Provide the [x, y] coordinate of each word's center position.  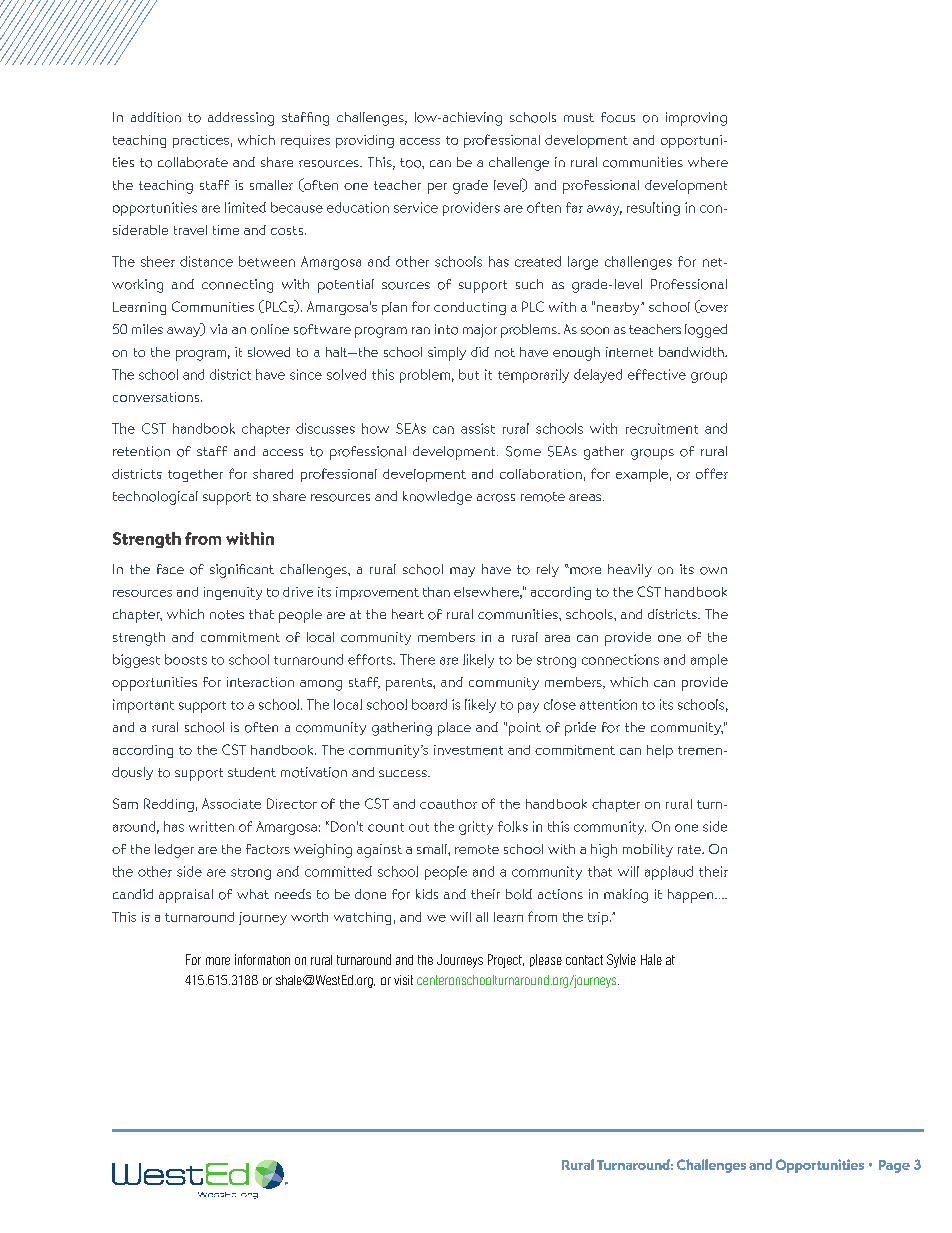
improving [696, 119]
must [579, 117]
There [417, 659]
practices [201, 141]
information [262, 959]
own [713, 571]
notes [227, 615]
